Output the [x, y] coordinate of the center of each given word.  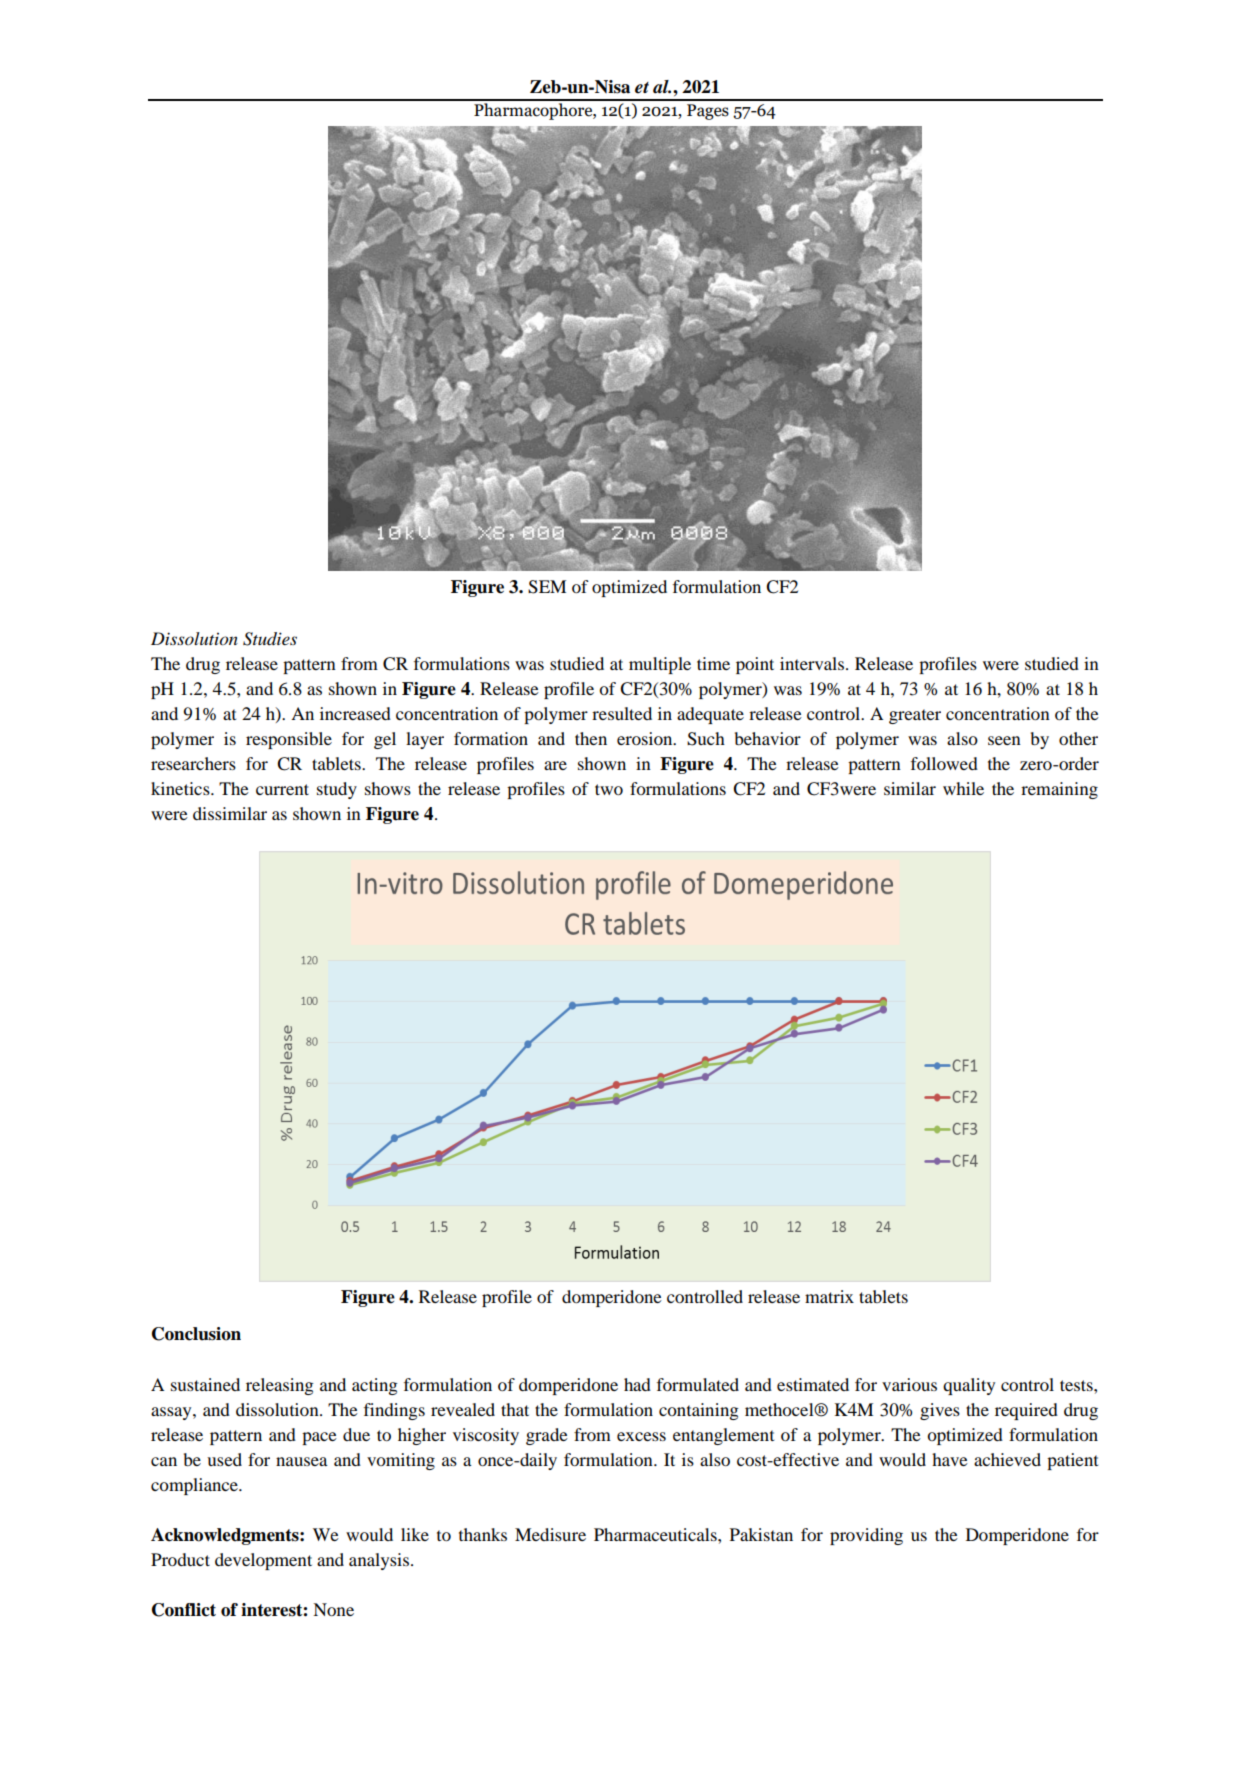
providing [866, 1536]
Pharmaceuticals [656, 1534]
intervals [813, 663]
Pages [708, 112]
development [263, 1561]
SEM [547, 587]
